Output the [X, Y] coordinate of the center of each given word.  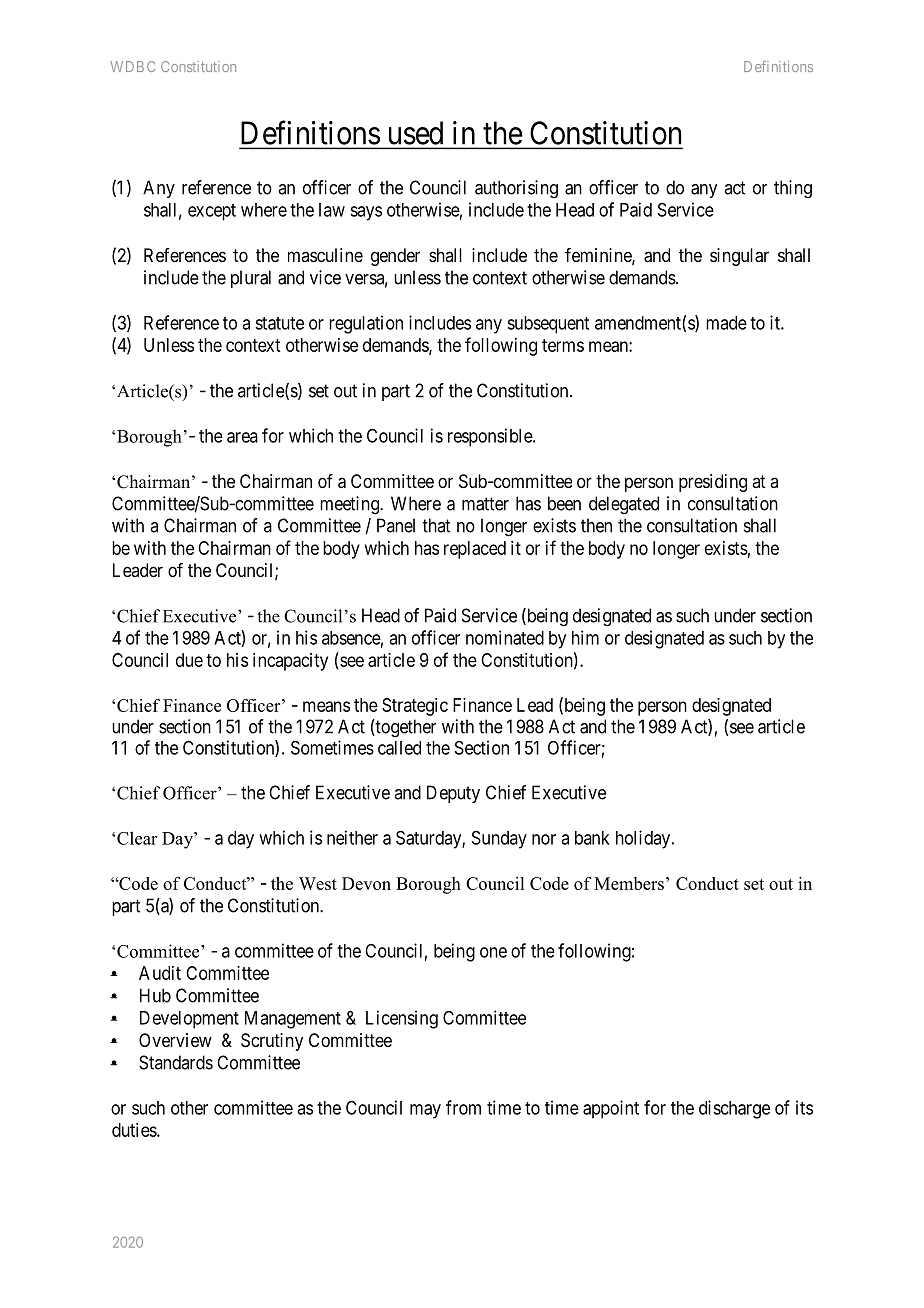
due [189, 660]
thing [793, 189]
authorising [516, 189]
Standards [176, 1062]
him [585, 637]
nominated [505, 637]
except [212, 212]
